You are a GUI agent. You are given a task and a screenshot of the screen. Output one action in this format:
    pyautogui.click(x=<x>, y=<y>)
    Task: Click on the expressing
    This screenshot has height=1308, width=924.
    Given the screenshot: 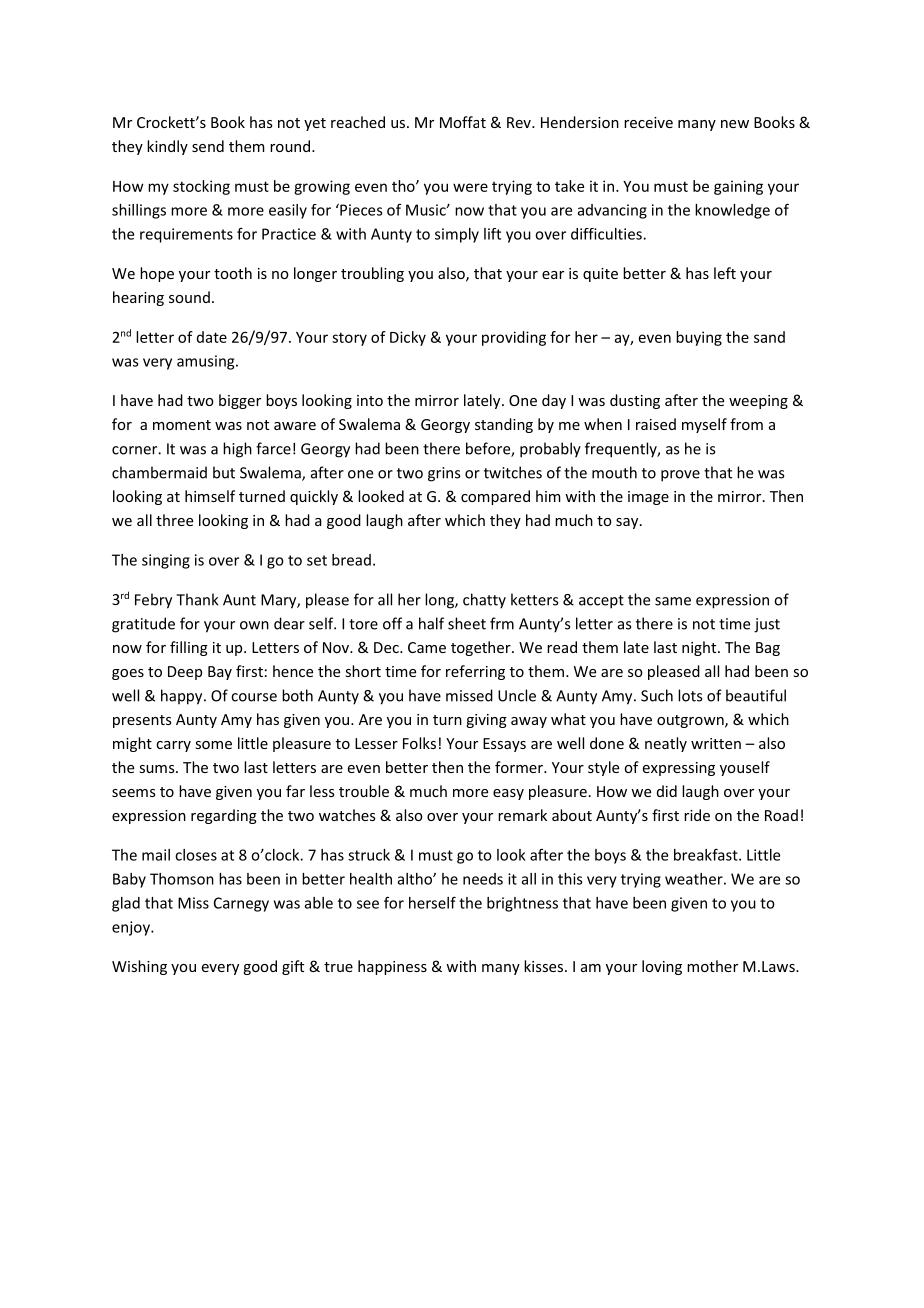 What is the action you would take?
    pyautogui.click(x=679, y=769)
